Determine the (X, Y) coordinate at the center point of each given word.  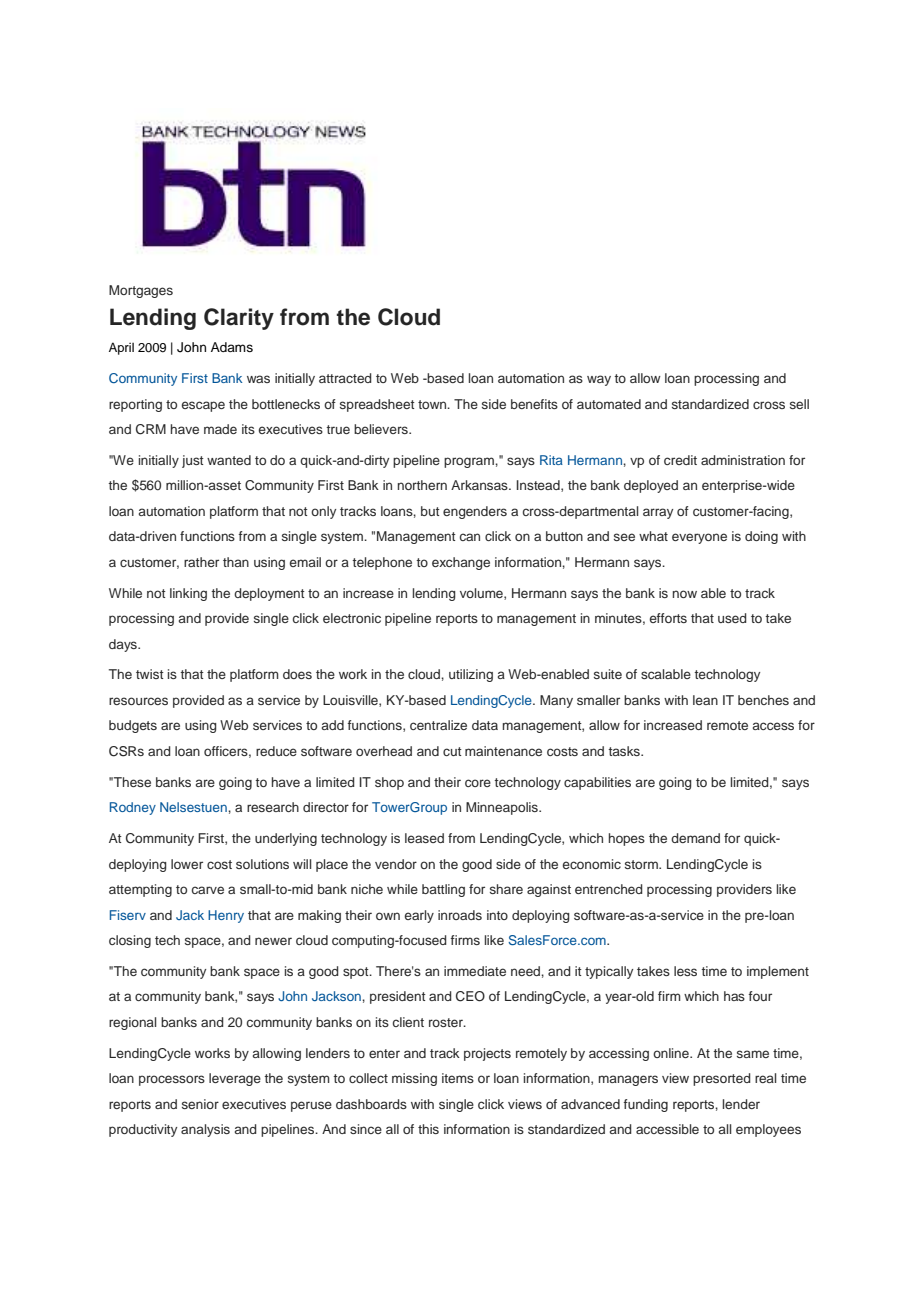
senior (200, 1104)
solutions (262, 864)
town (433, 404)
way (599, 380)
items (458, 1078)
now (685, 594)
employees (768, 1130)
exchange (461, 563)
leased (424, 838)
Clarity (239, 319)
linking (188, 594)
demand (695, 838)
